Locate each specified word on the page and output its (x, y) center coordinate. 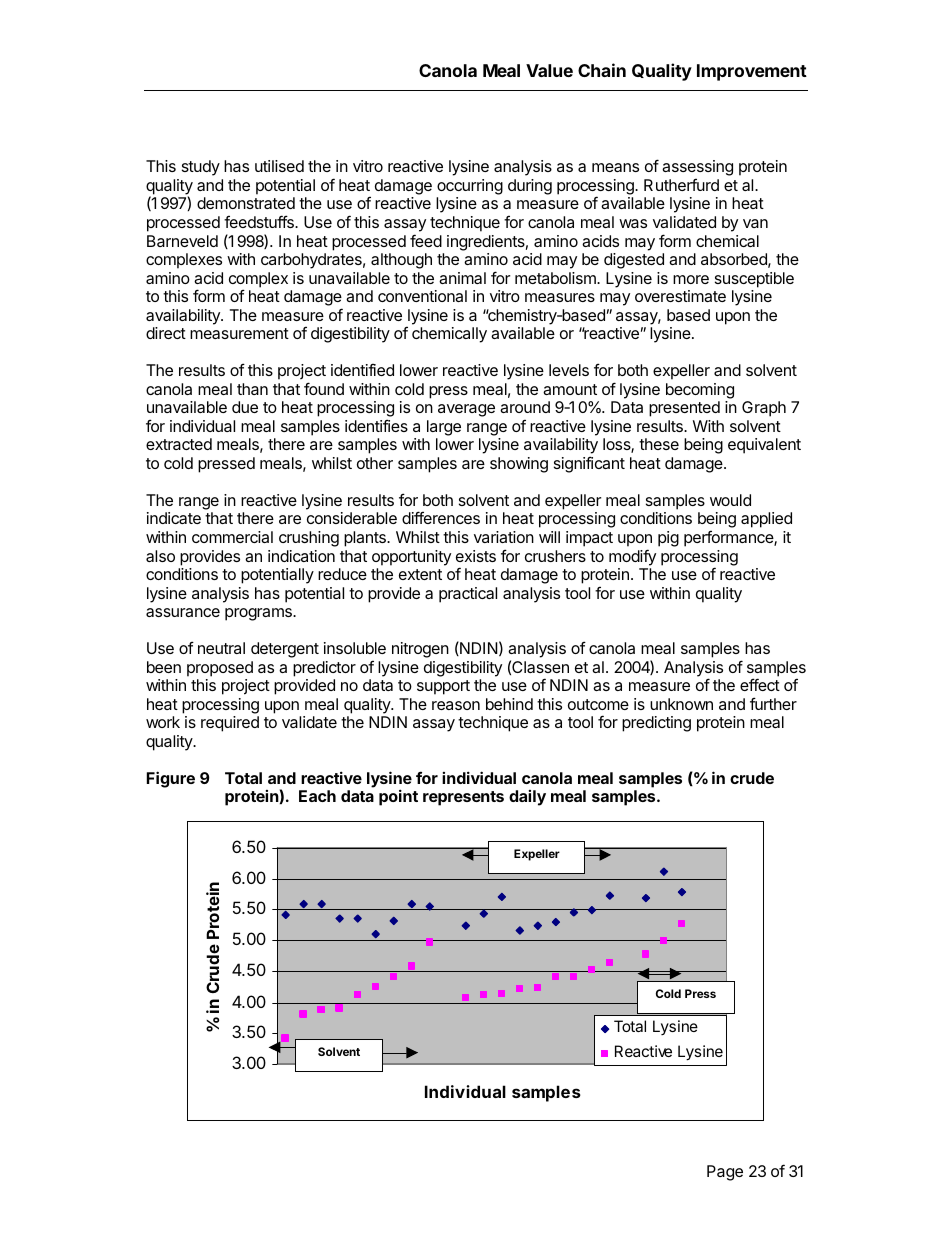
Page (725, 1173)
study (201, 168)
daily (527, 798)
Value (549, 70)
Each (317, 796)
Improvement (752, 72)
